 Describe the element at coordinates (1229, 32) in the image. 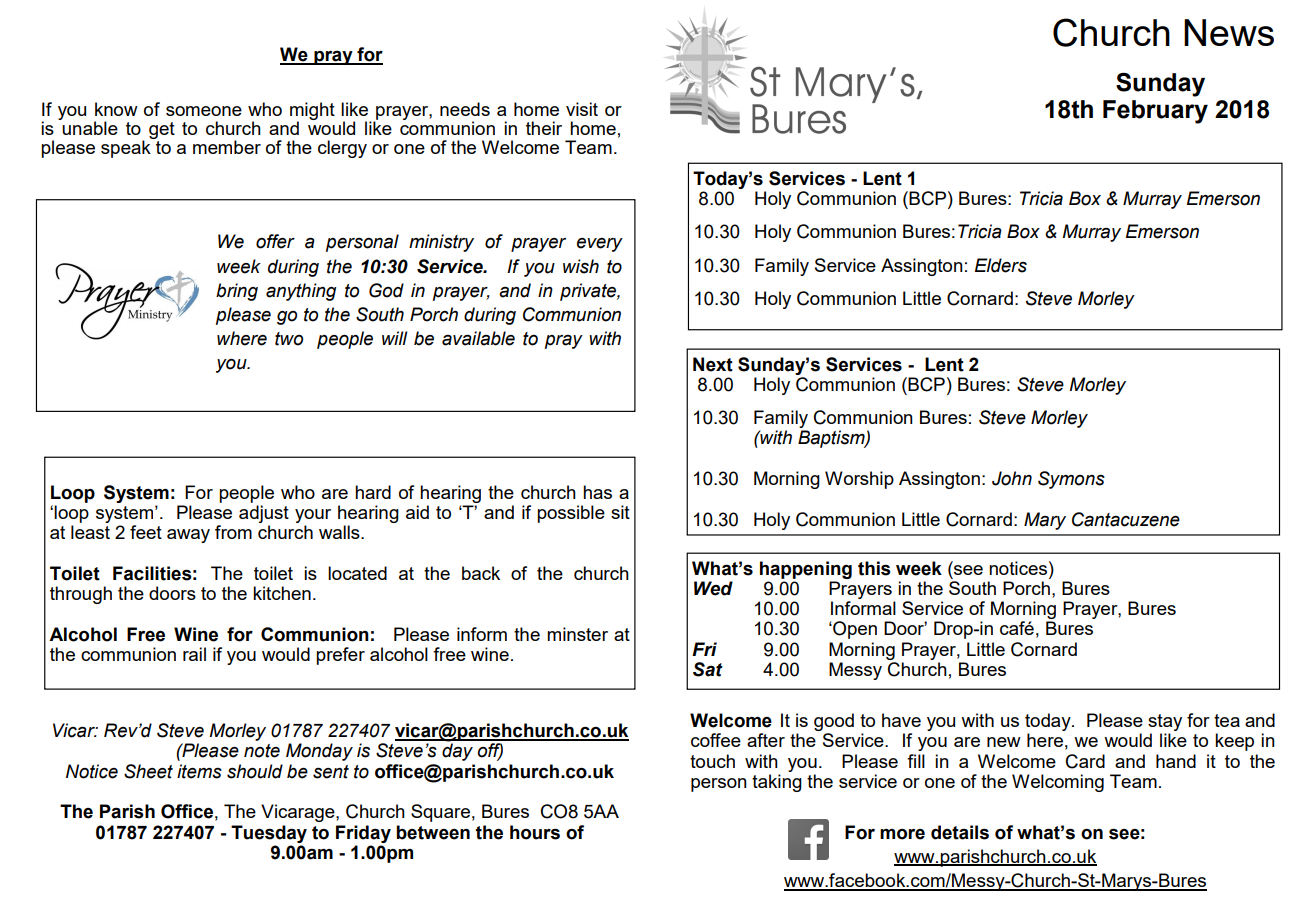

I see `News` at that location.
